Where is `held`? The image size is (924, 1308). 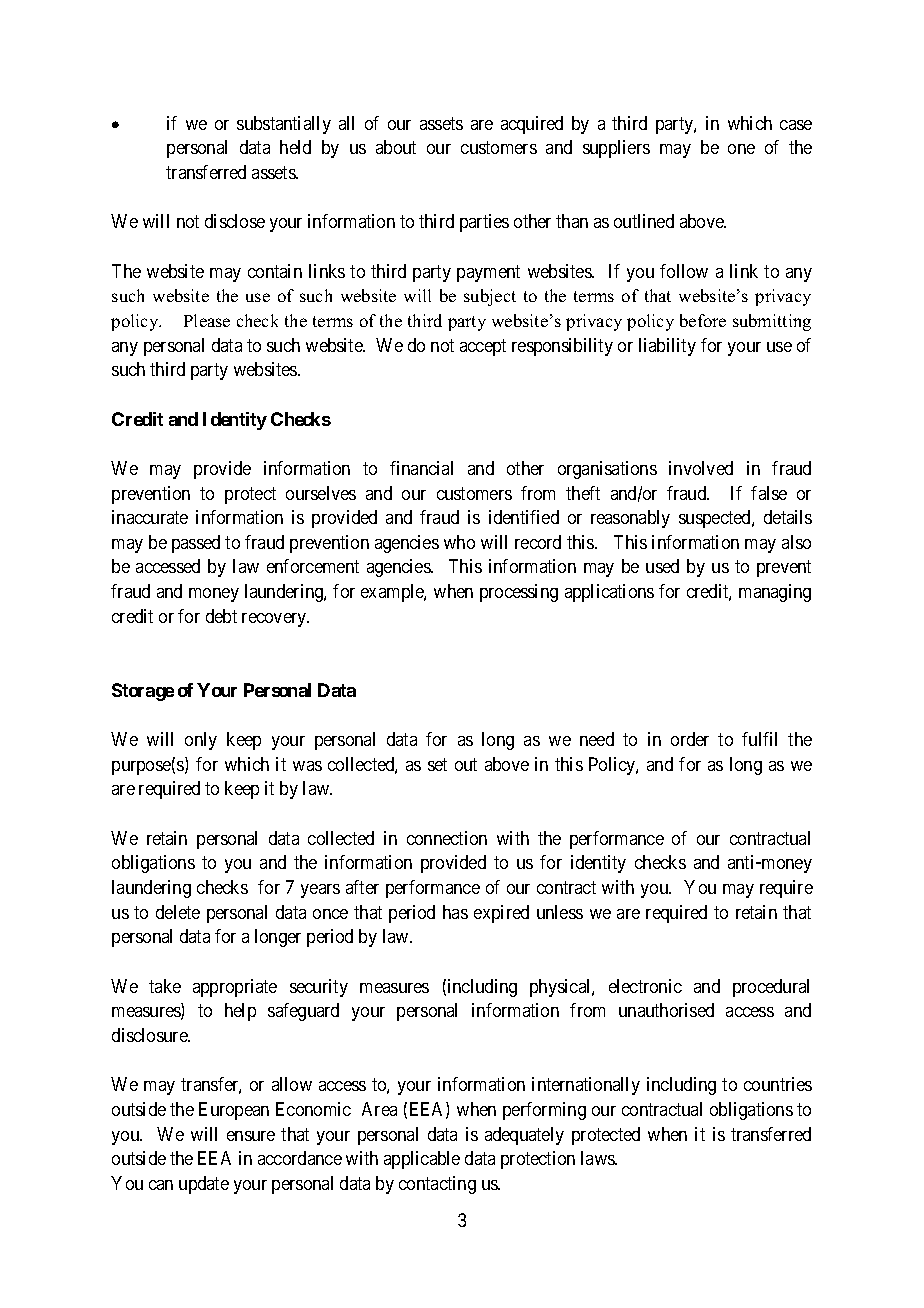 held is located at coordinates (295, 147).
